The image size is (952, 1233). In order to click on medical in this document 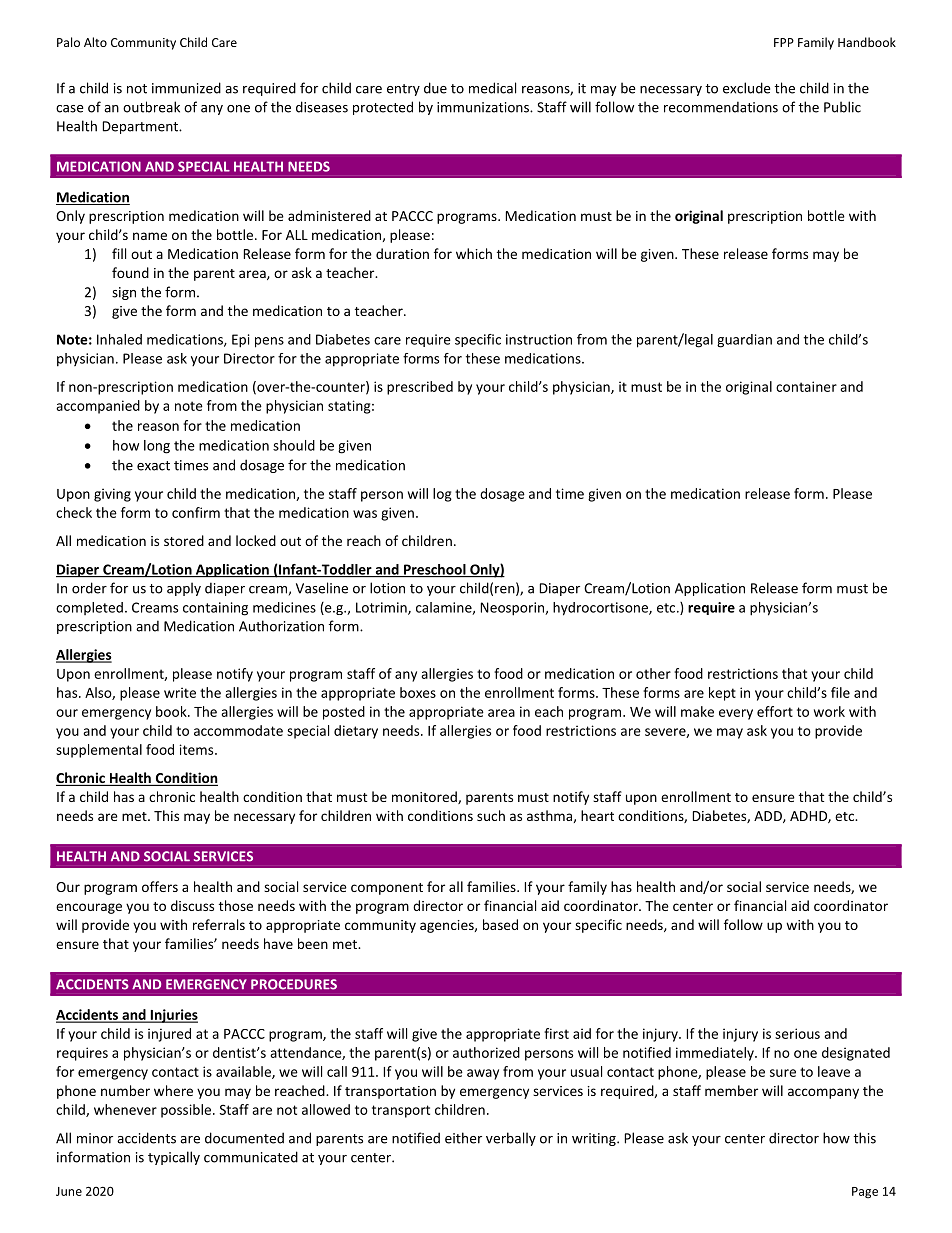, I will do `click(492, 88)`.
